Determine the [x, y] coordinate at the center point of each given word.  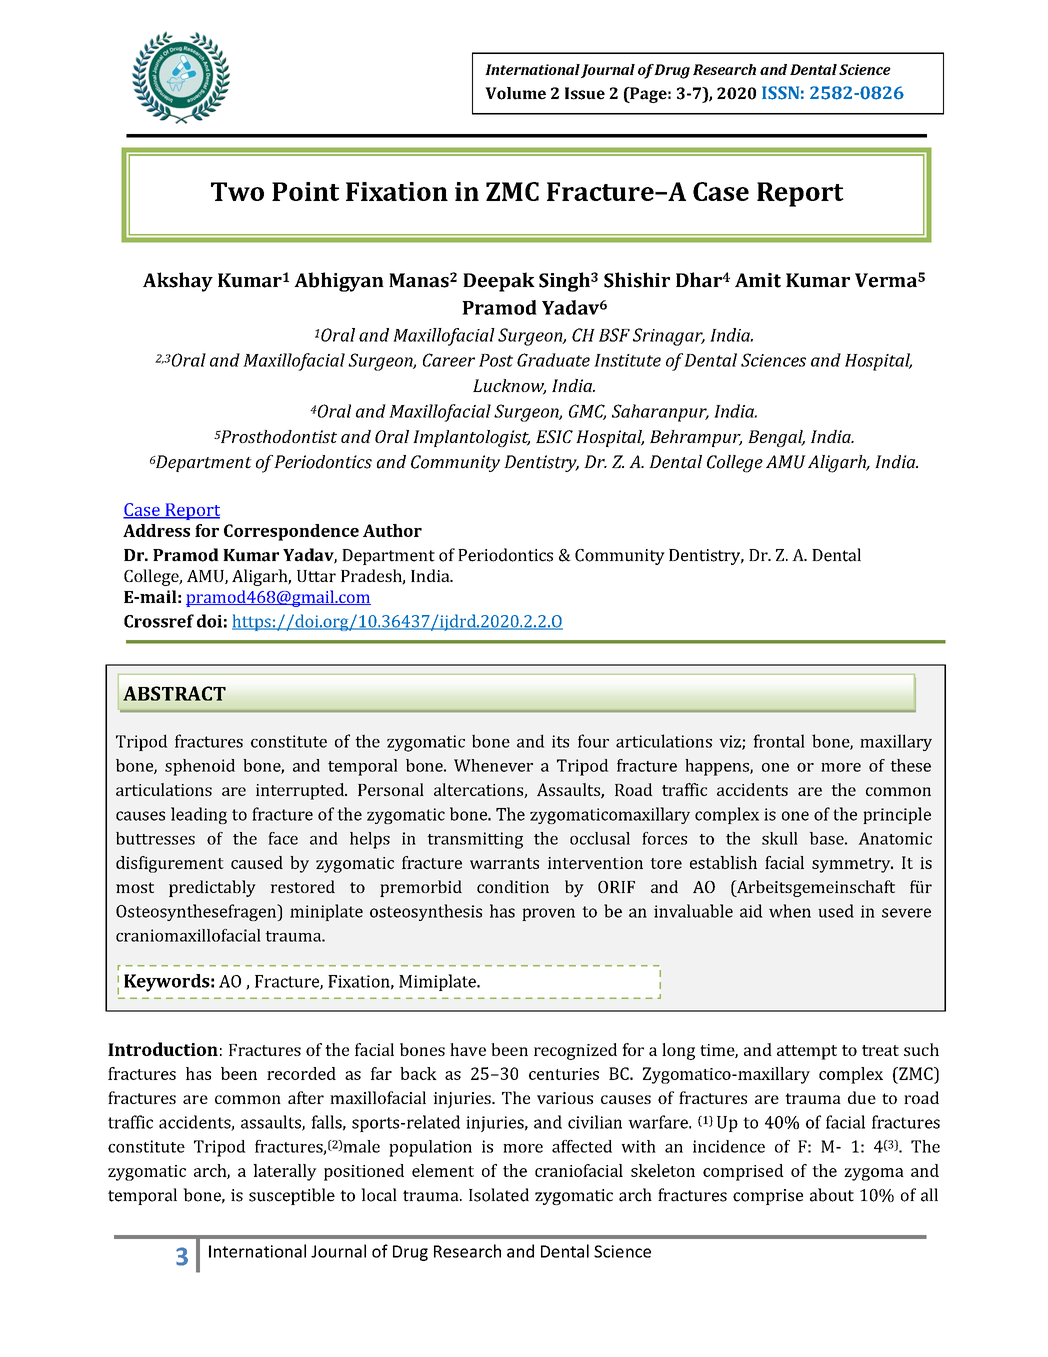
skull [780, 838]
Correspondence [291, 532]
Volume [515, 93]
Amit [758, 280]
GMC [587, 412]
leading [199, 815]
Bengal [776, 438]
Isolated [499, 1195]
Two [237, 191]
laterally [285, 1172]
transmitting [475, 840]
